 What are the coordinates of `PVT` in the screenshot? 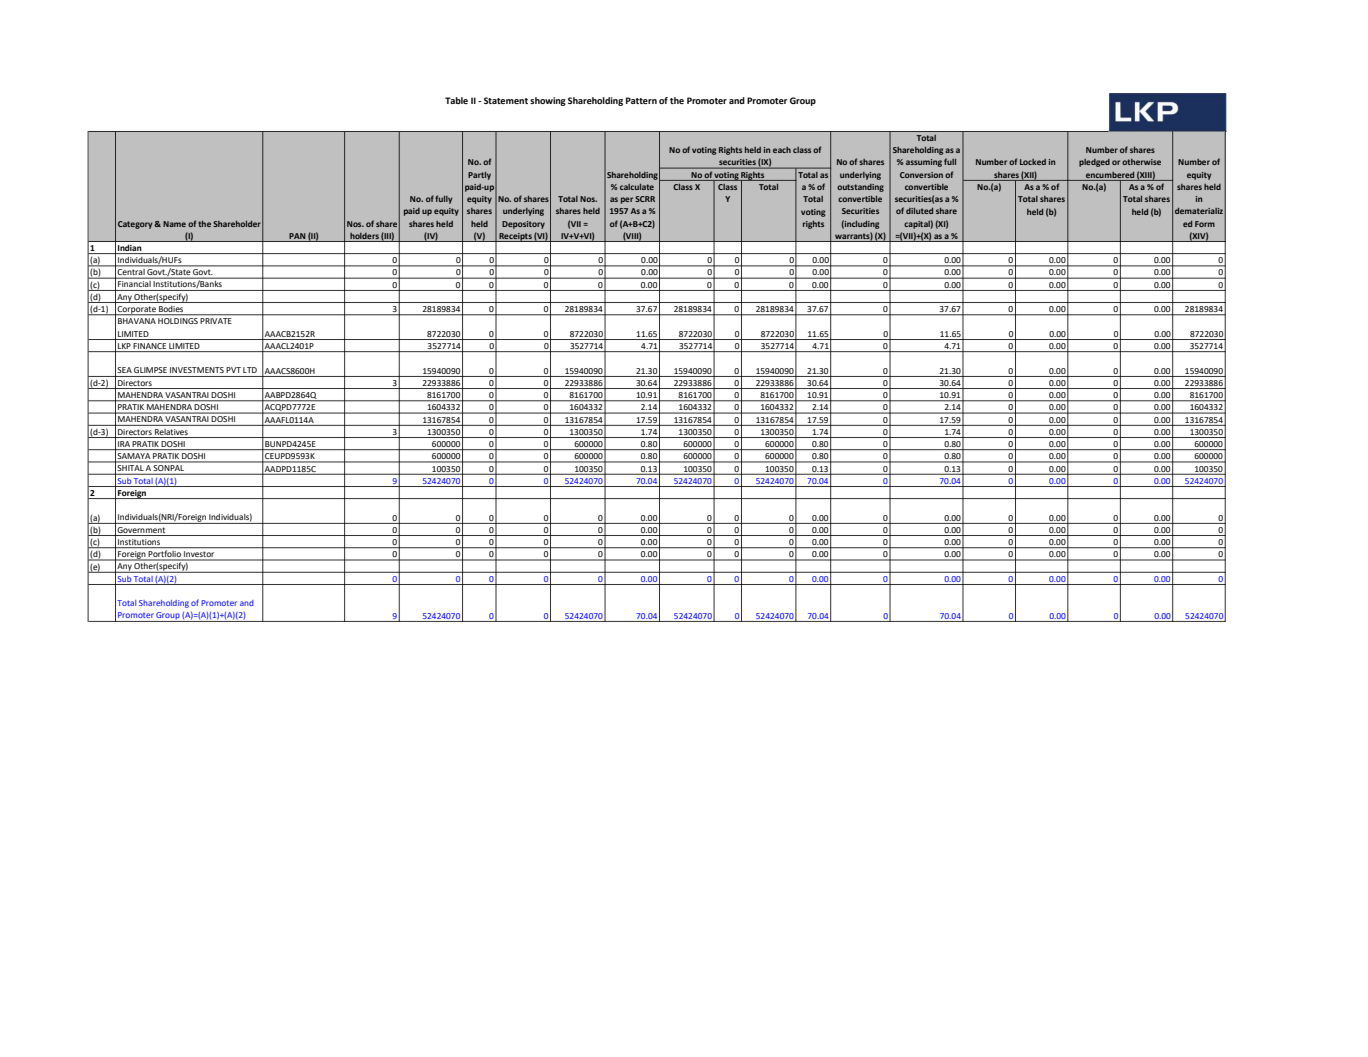 It's located at (233, 370).
